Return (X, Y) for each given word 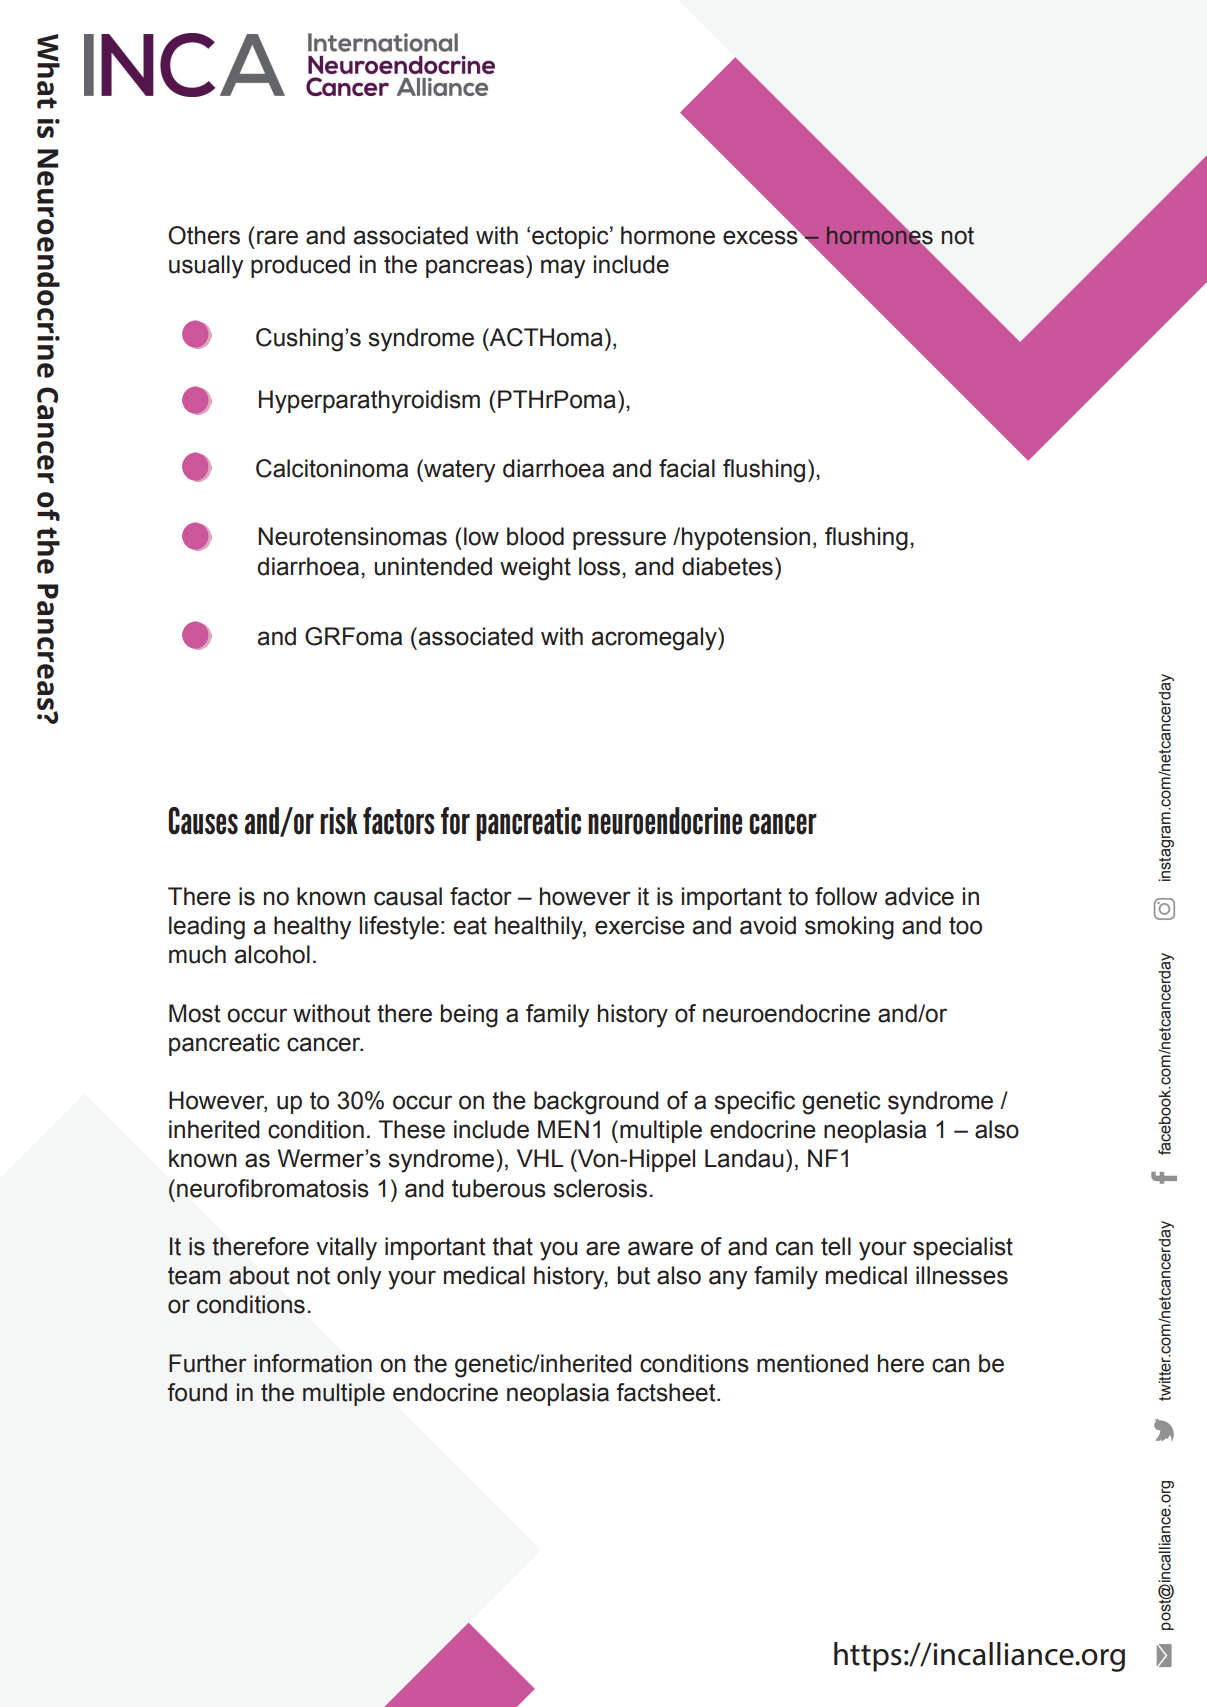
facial (687, 468)
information (313, 1363)
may (563, 269)
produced (300, 266)
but (634, 1275)
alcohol (272, 954)
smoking (849, 928)
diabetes (727, 566)
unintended (433, 566)
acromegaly (655, 639)
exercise (640, 925)
